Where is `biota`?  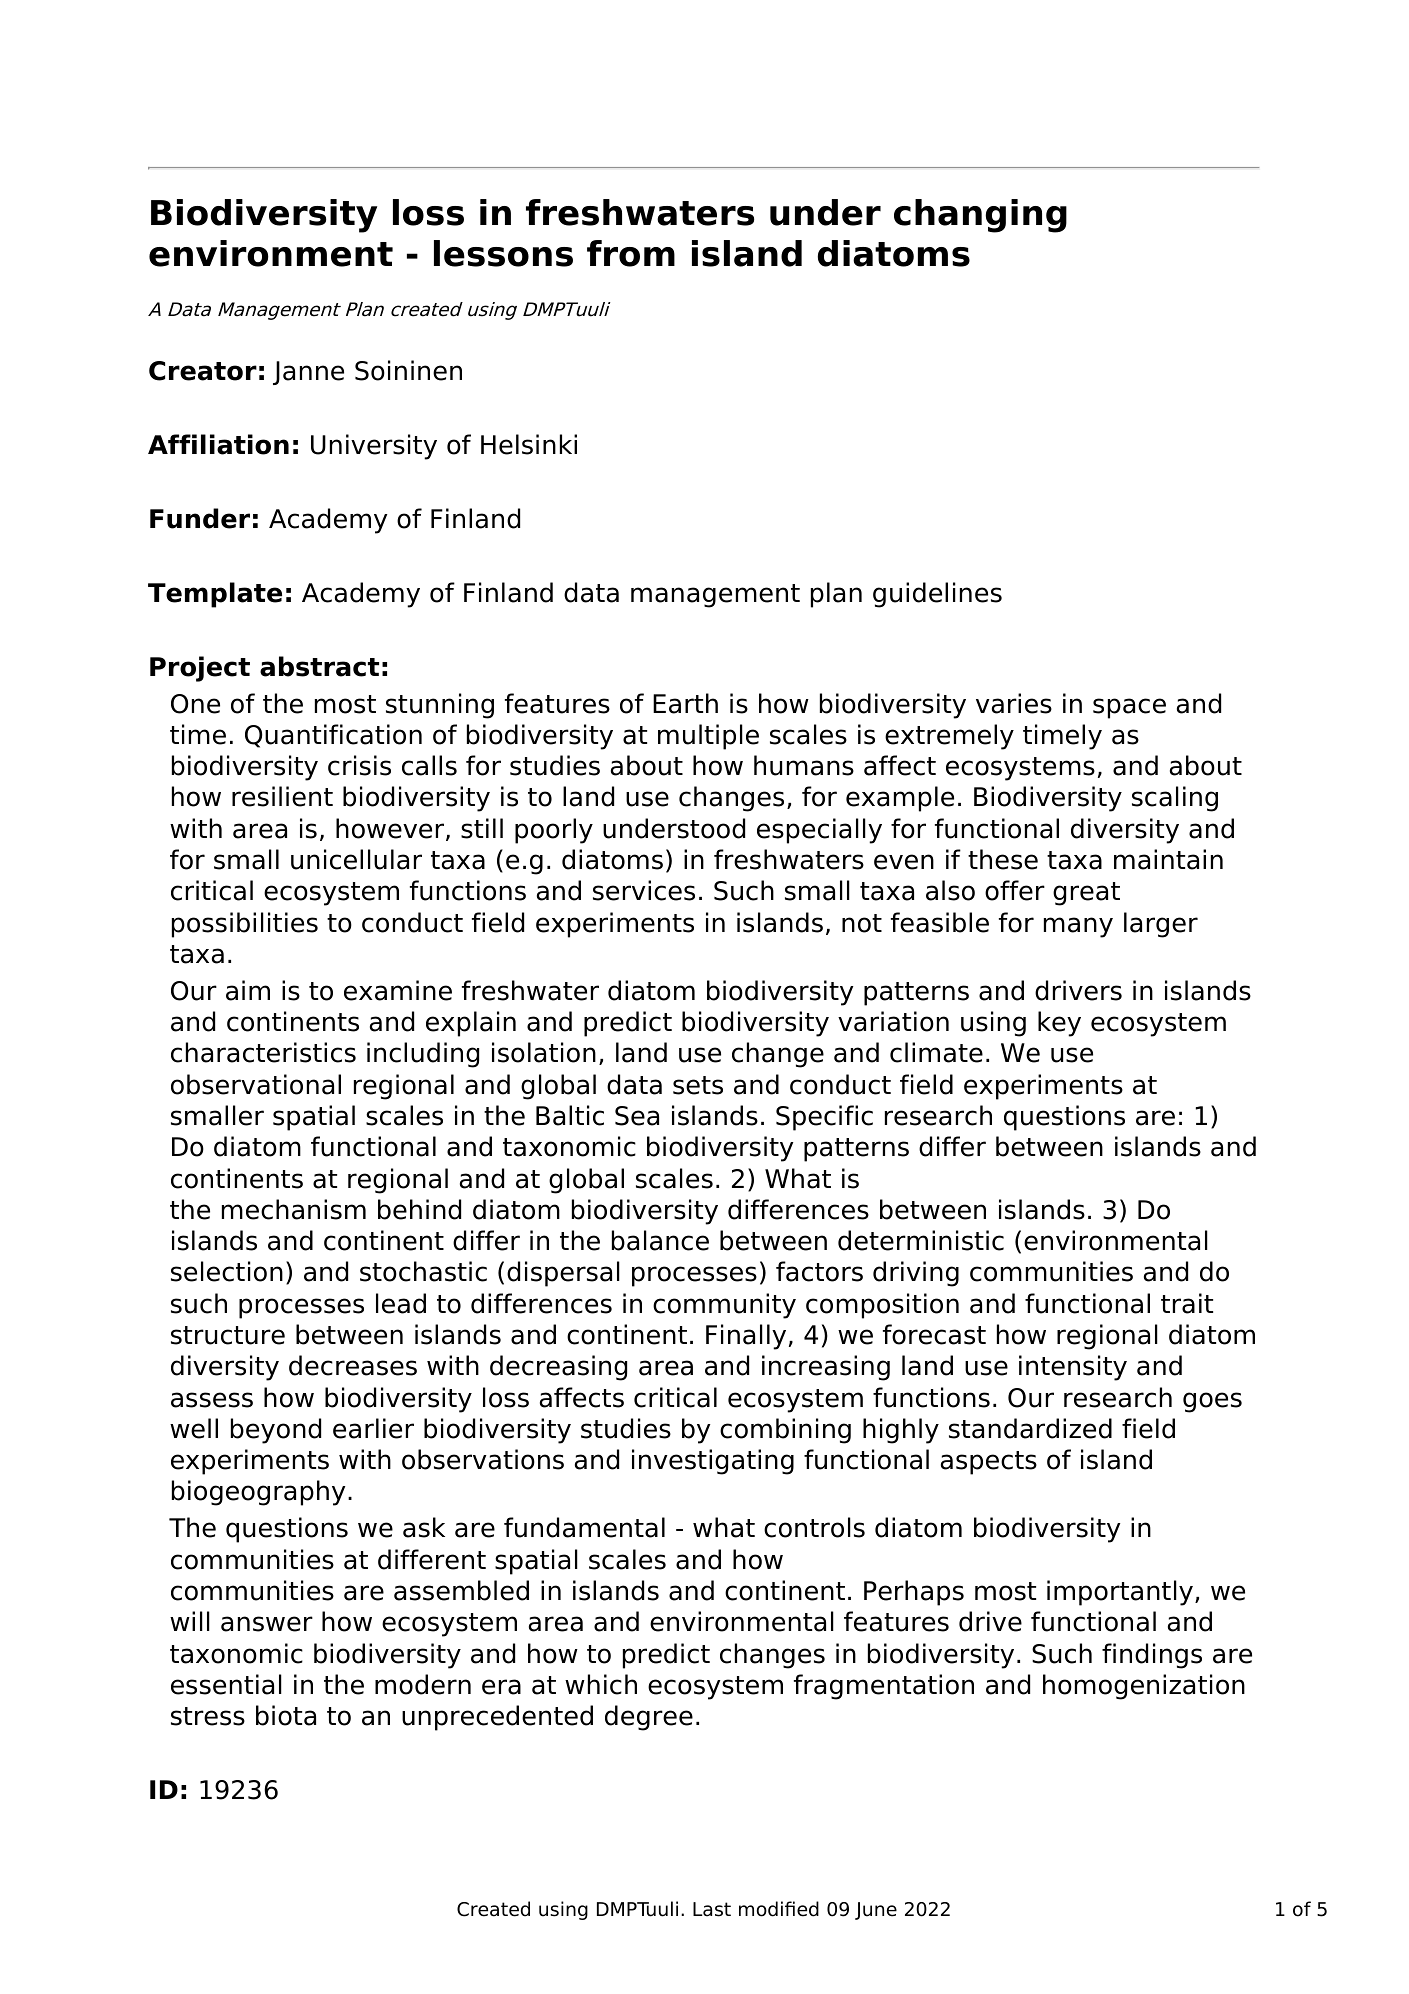
biota is located at coordinates (286, 1715).
